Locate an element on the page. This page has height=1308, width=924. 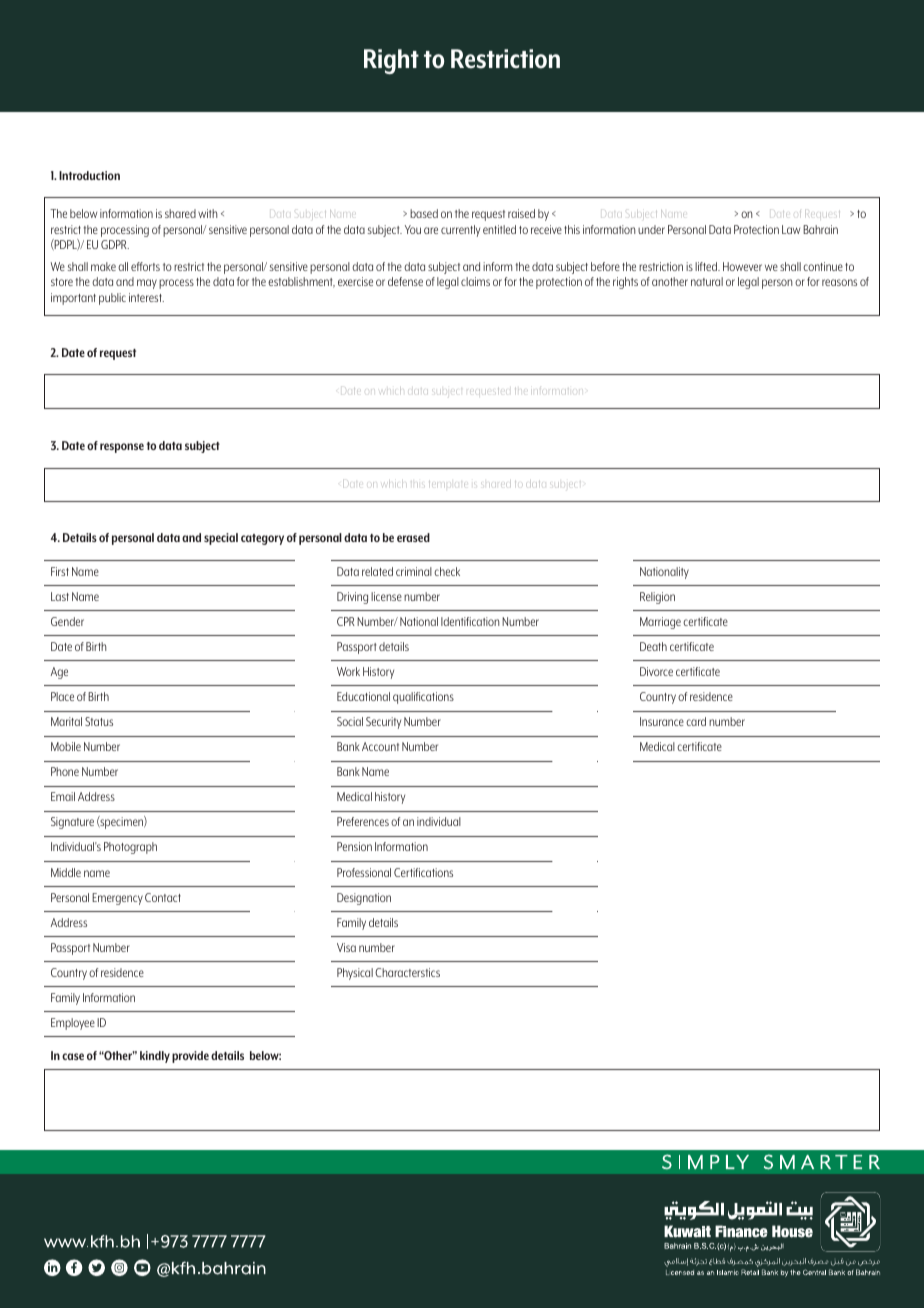
response is located at coordinates (122, 448).
